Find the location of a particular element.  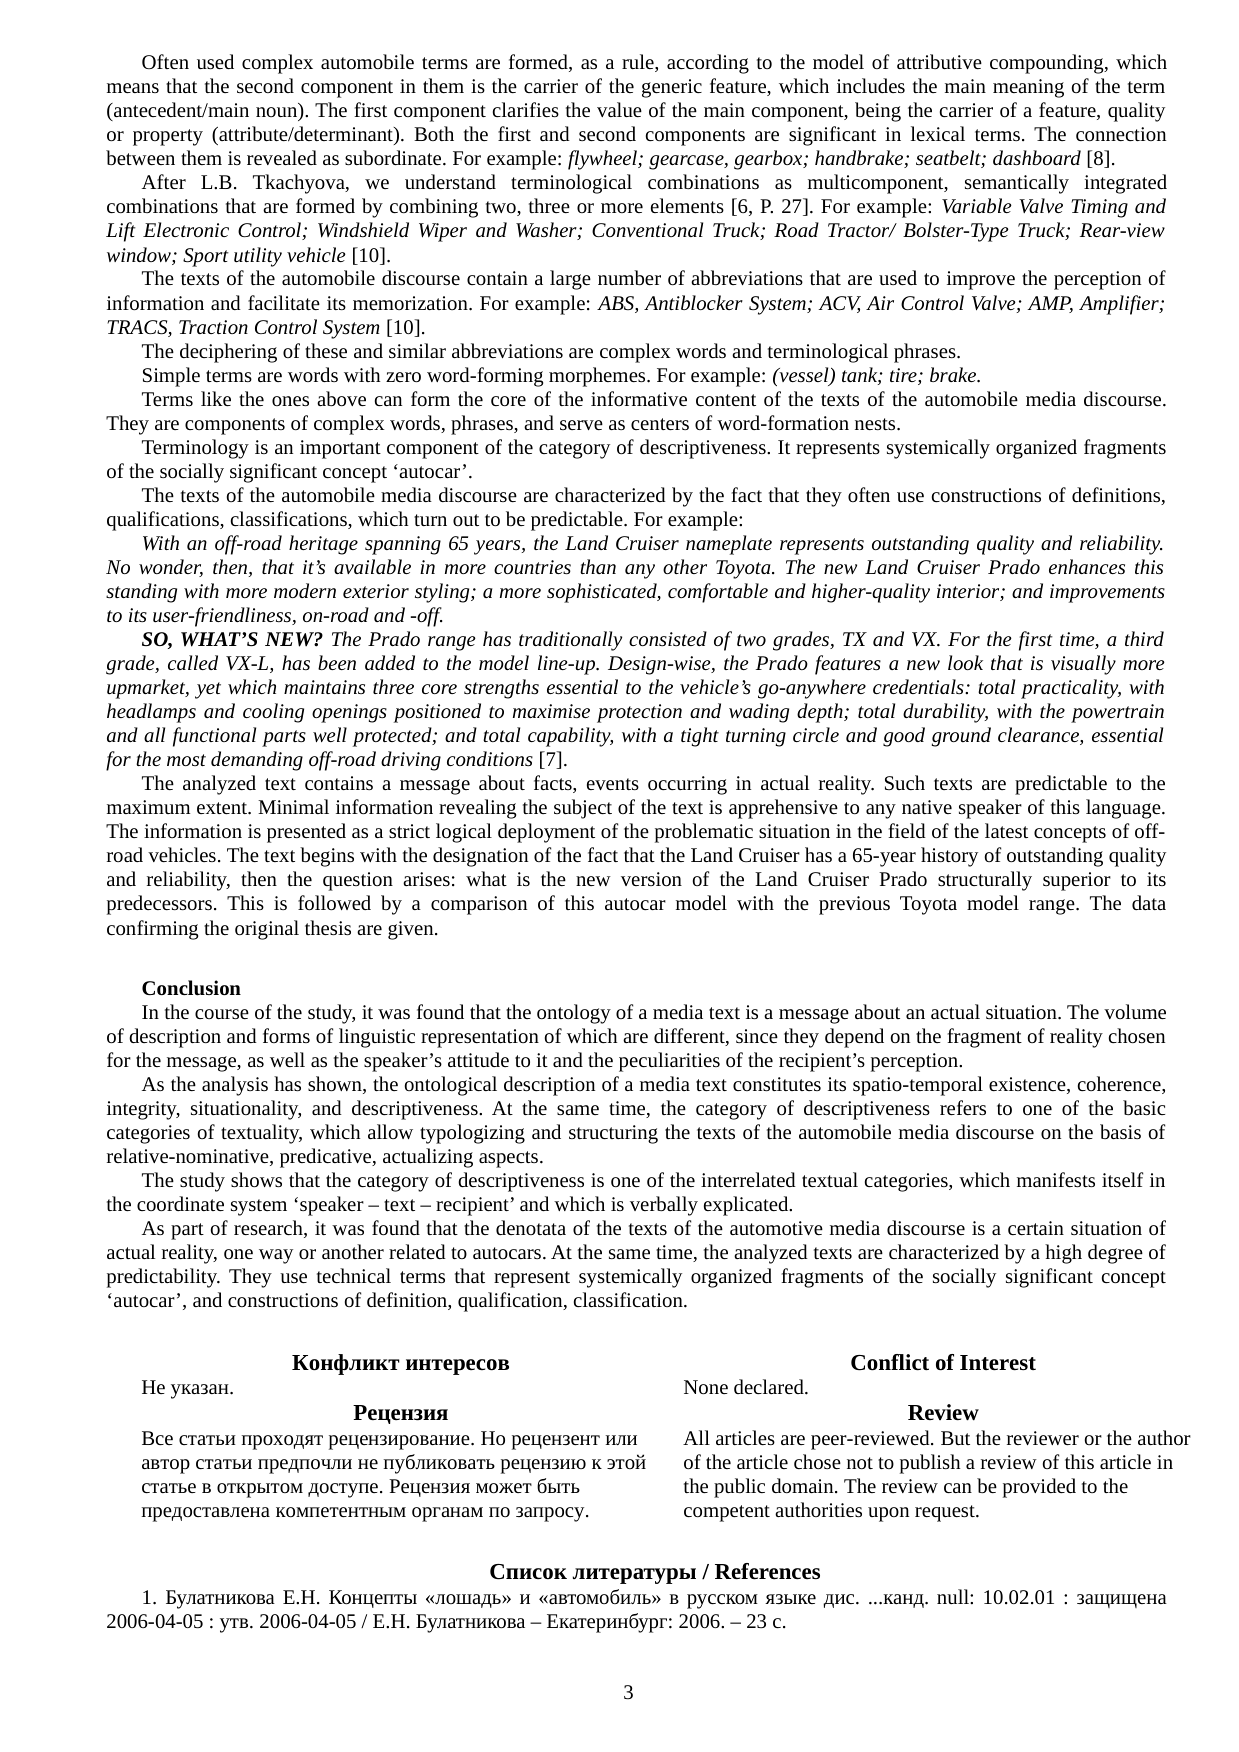

subject is located at coordinates (583, 809).
